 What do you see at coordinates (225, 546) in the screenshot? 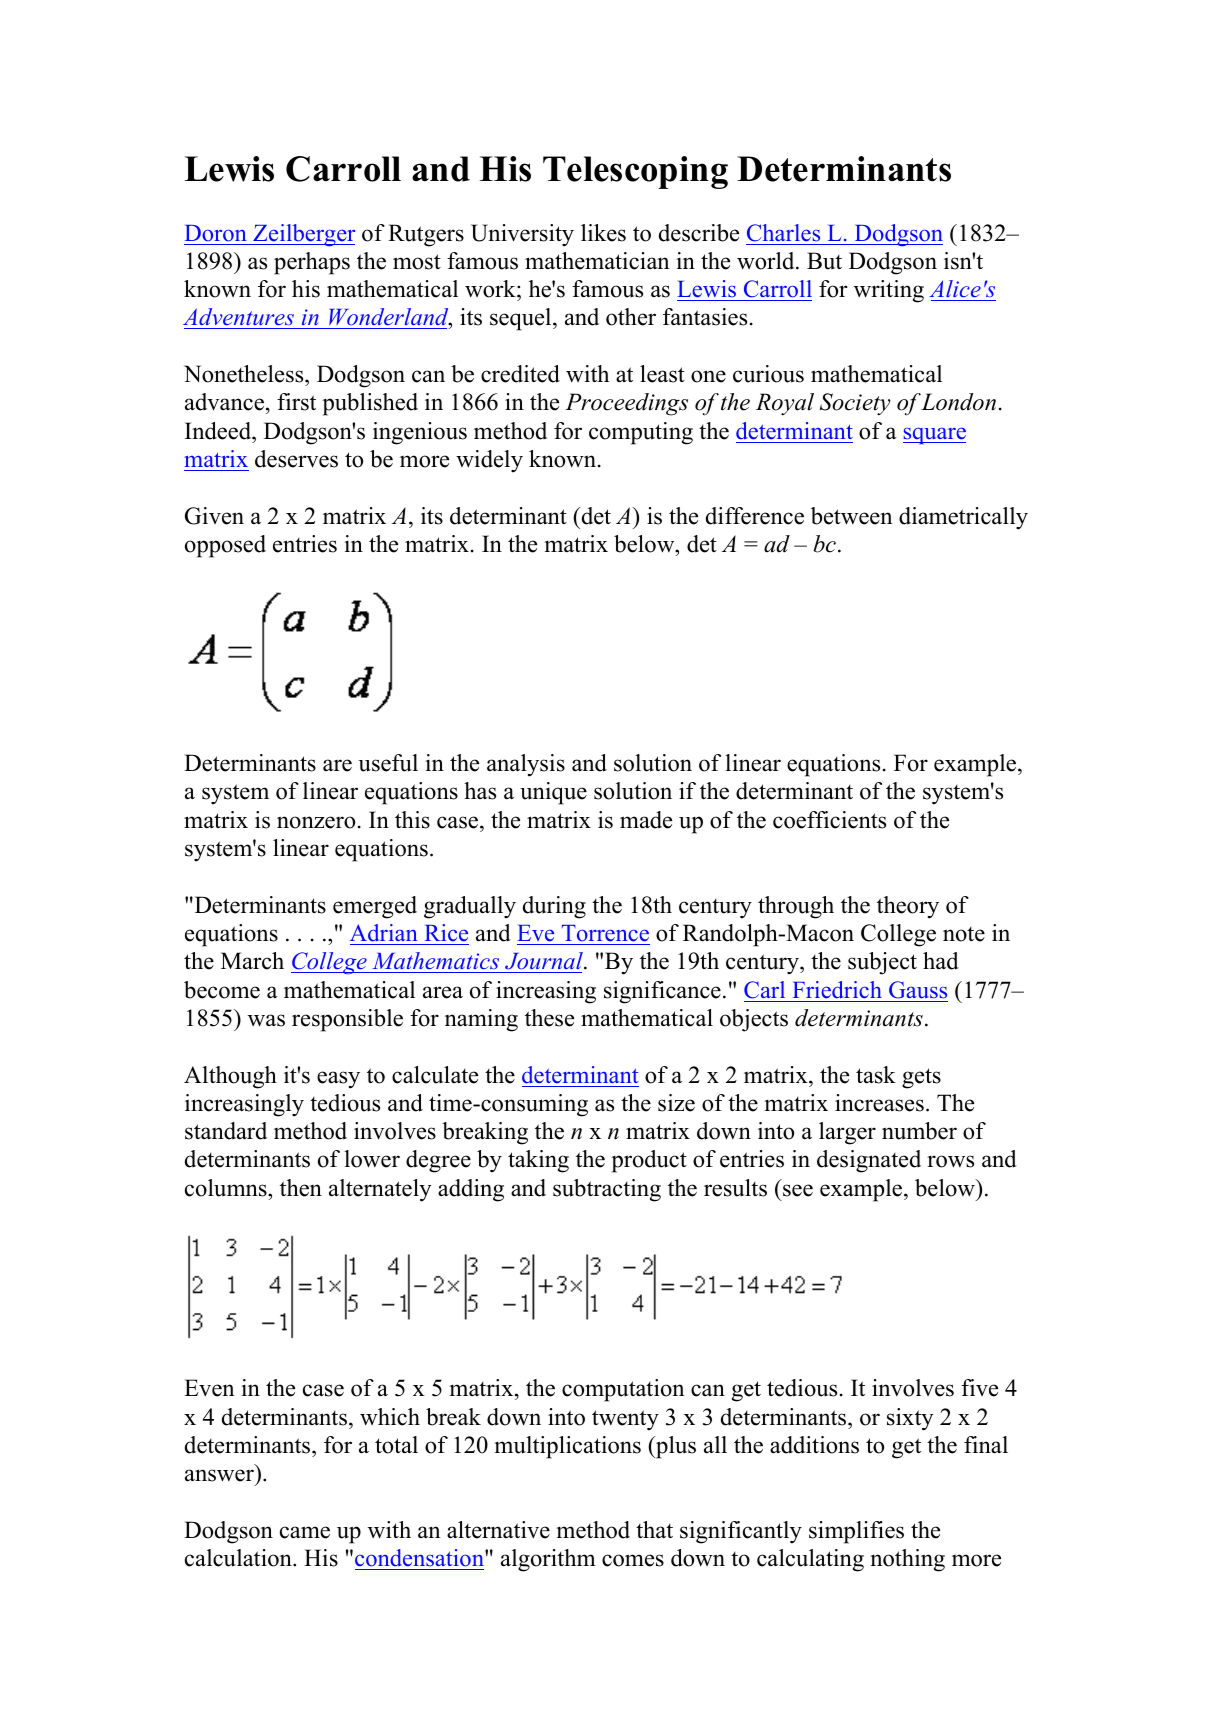
I see `opposed` at bounding box center [225, 546].
